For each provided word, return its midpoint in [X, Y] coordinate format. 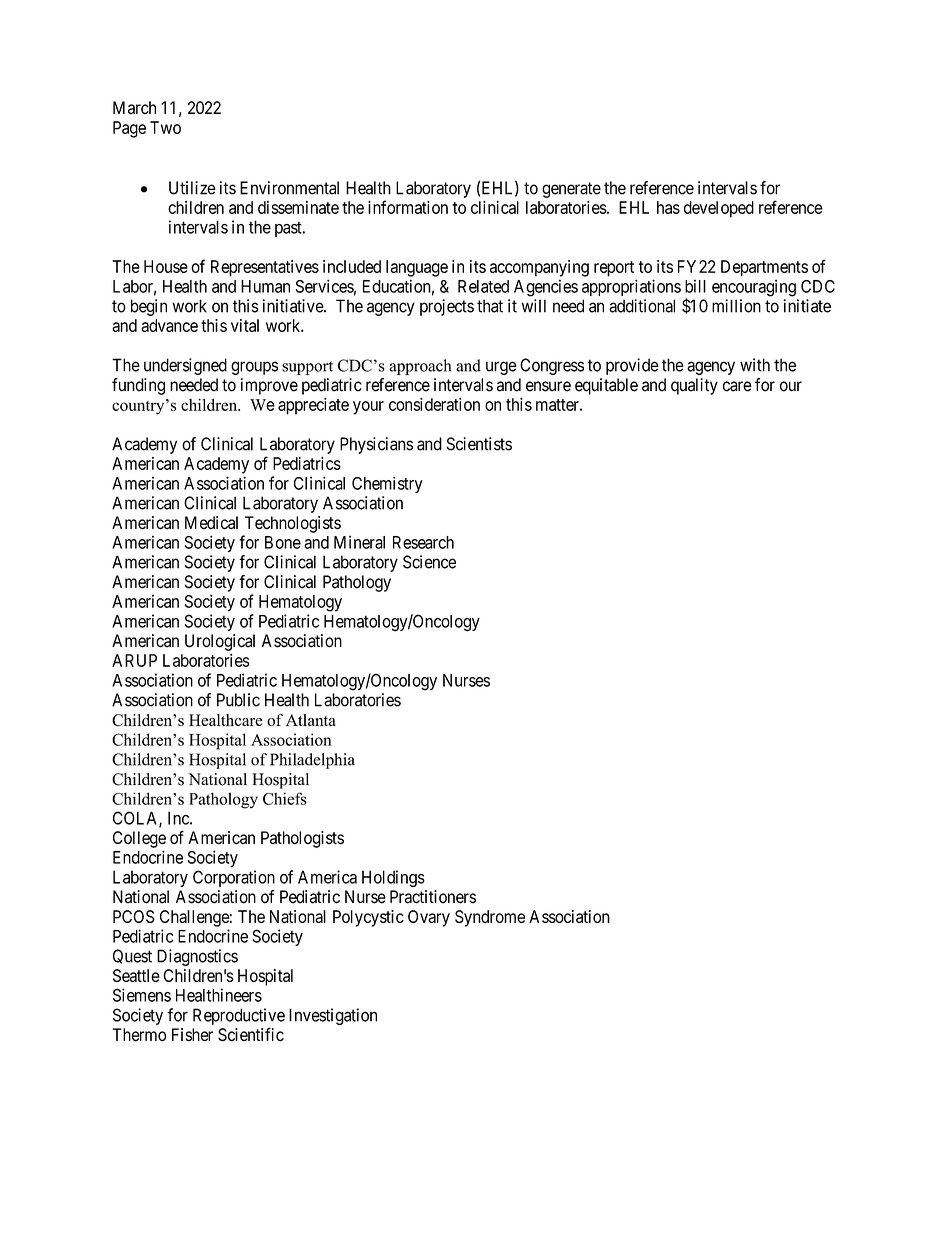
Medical [211, 522]
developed [719, 209]
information [408, 207]
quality [694, 386]
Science [429, 562]
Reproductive [239, 1016]
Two [165, 127]
